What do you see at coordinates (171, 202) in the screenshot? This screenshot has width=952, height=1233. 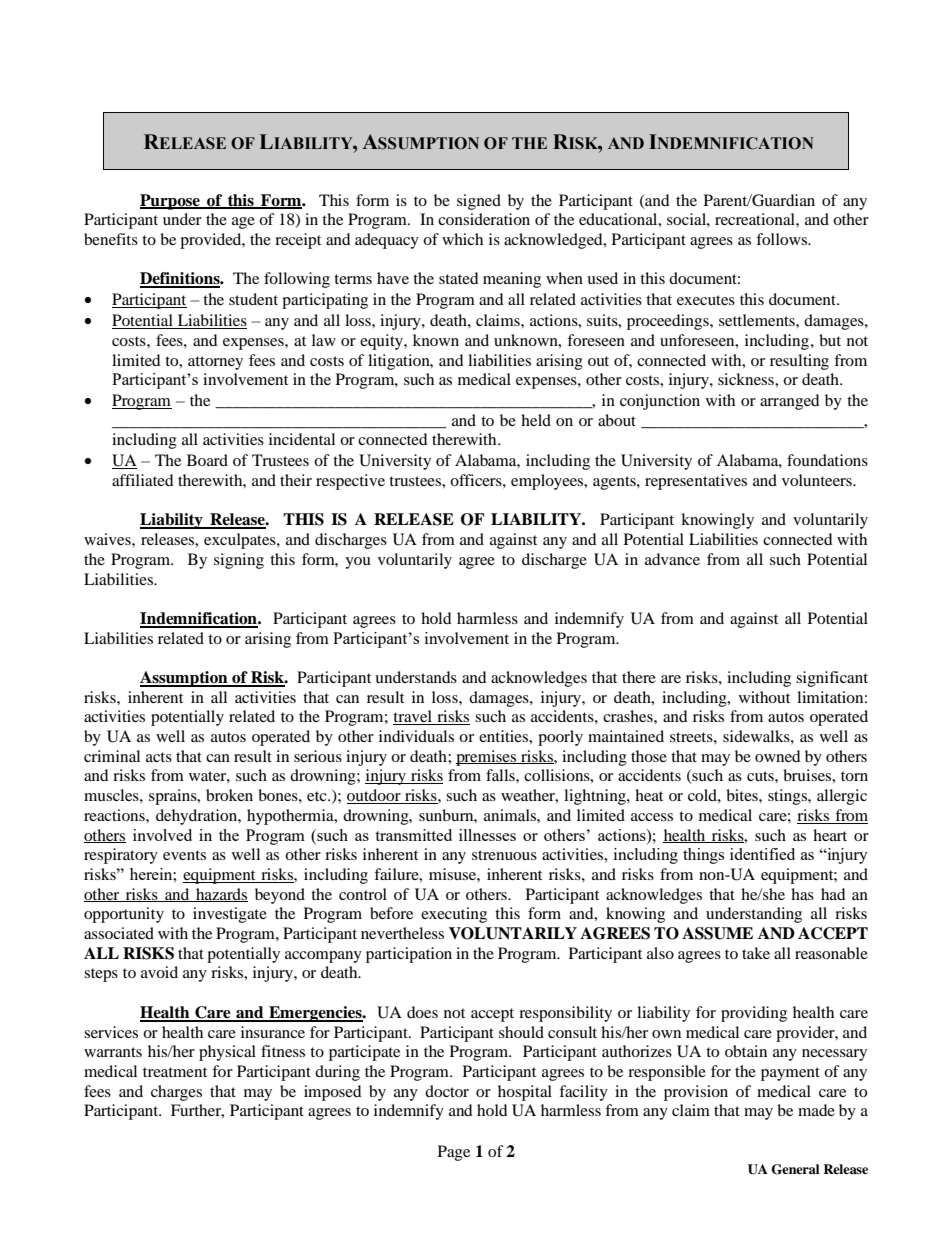 I see `Purpose` at bounding box center [171, 202].
